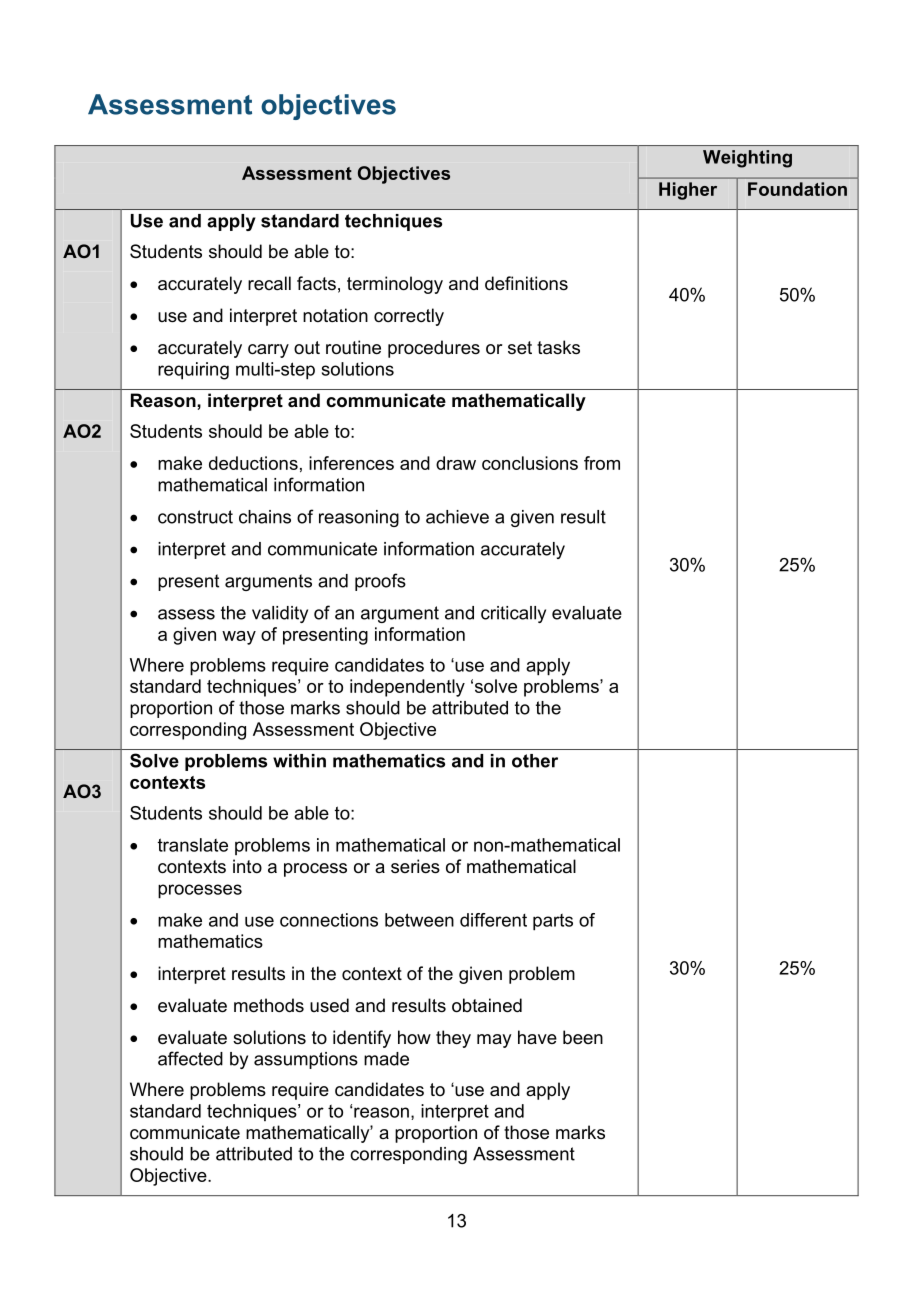  What do you see at coordinates (688, 191) in the screenshot?
I see `Higher` at bounding box center [688, 191].
